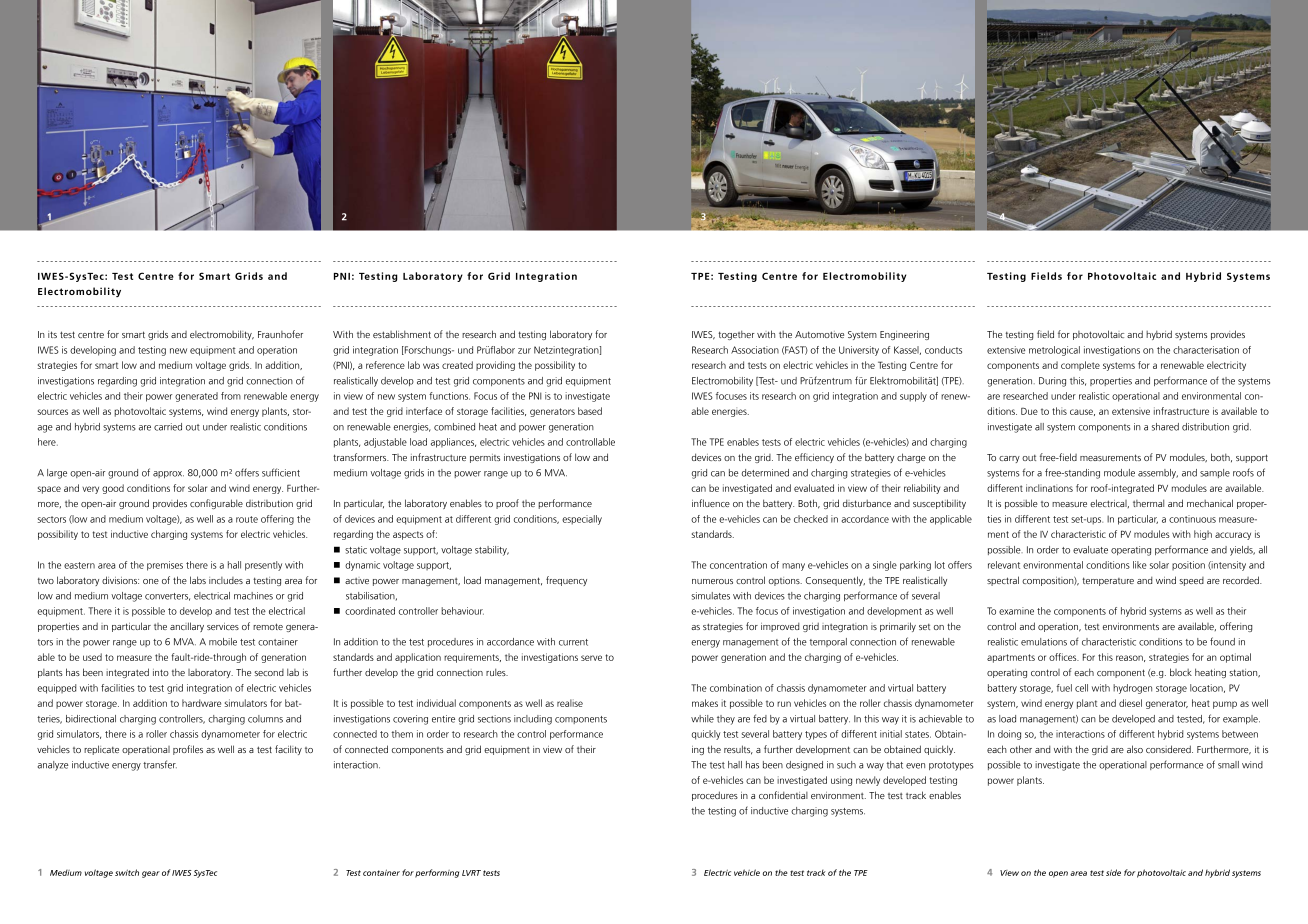 The width and height of the screenshot is (1308, 924). I want to click on gear, so click(151, 874).
